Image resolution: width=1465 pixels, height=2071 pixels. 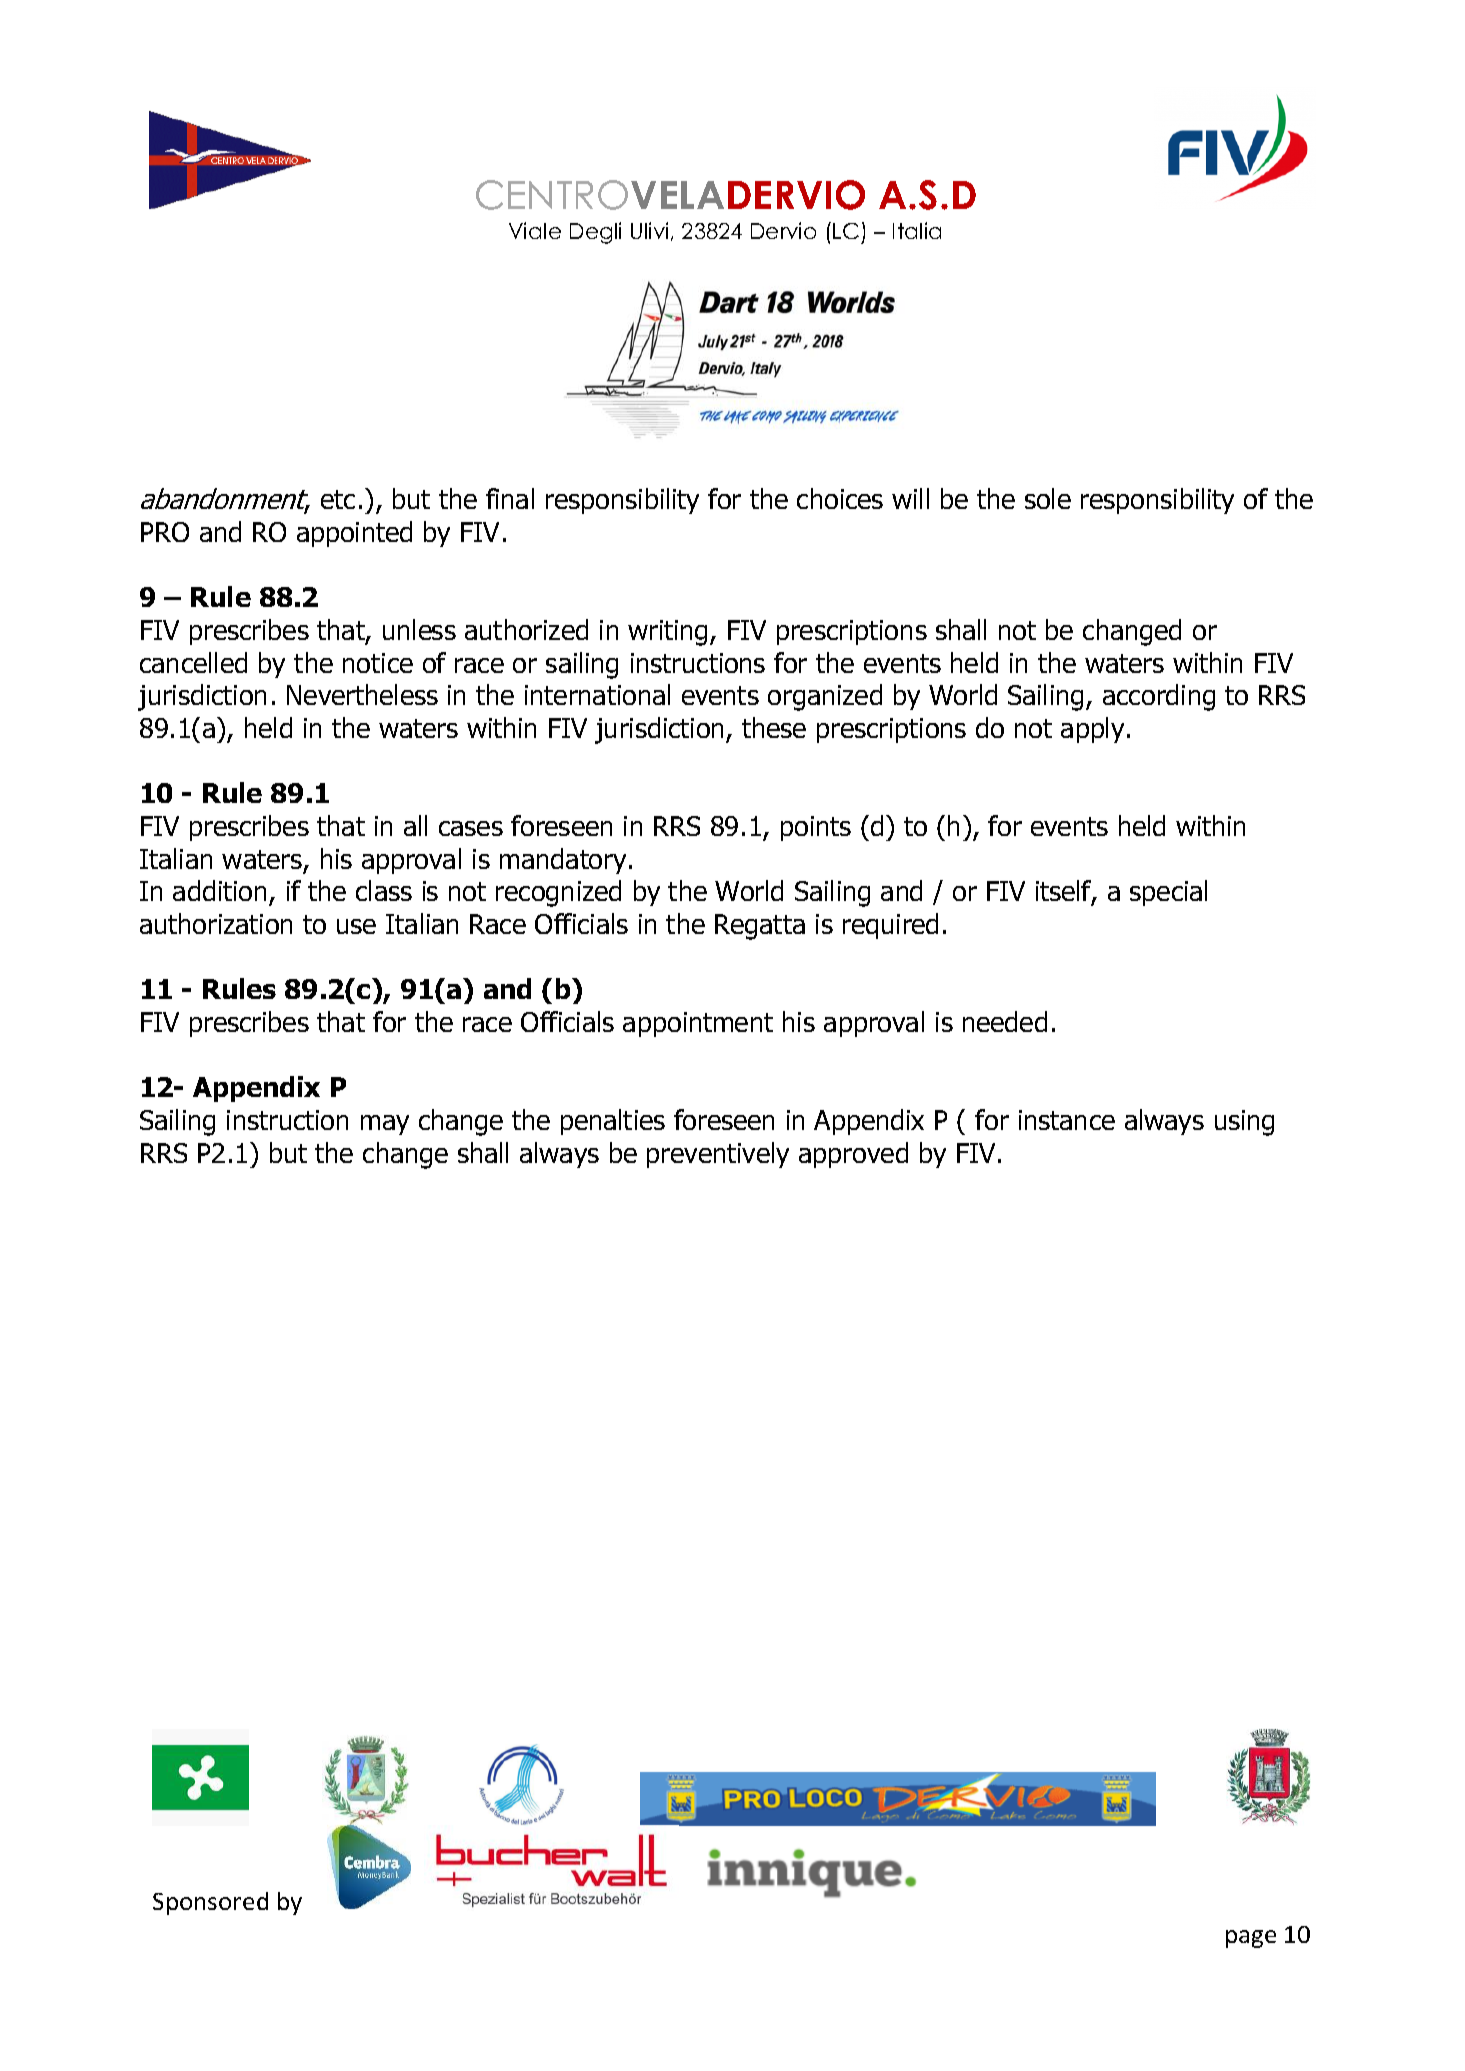 I want to click on appointment, so click(x=698, y=1024).
